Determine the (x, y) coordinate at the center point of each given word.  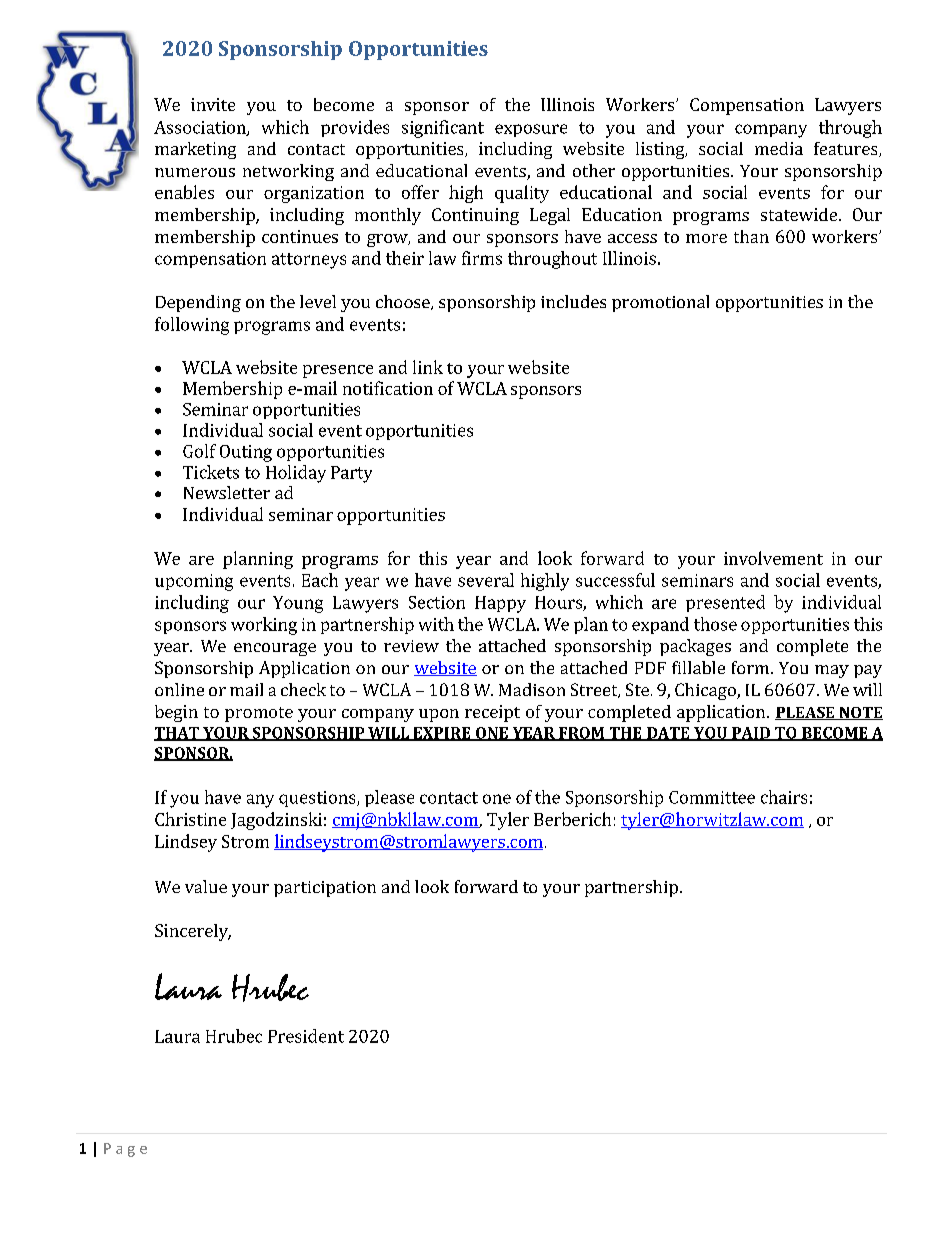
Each (320, 580)
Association (201, 128)
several (486, 580)
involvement (773, 558)
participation (325, 889)
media (779, 148)
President (306, 1036)
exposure (531, 130)
